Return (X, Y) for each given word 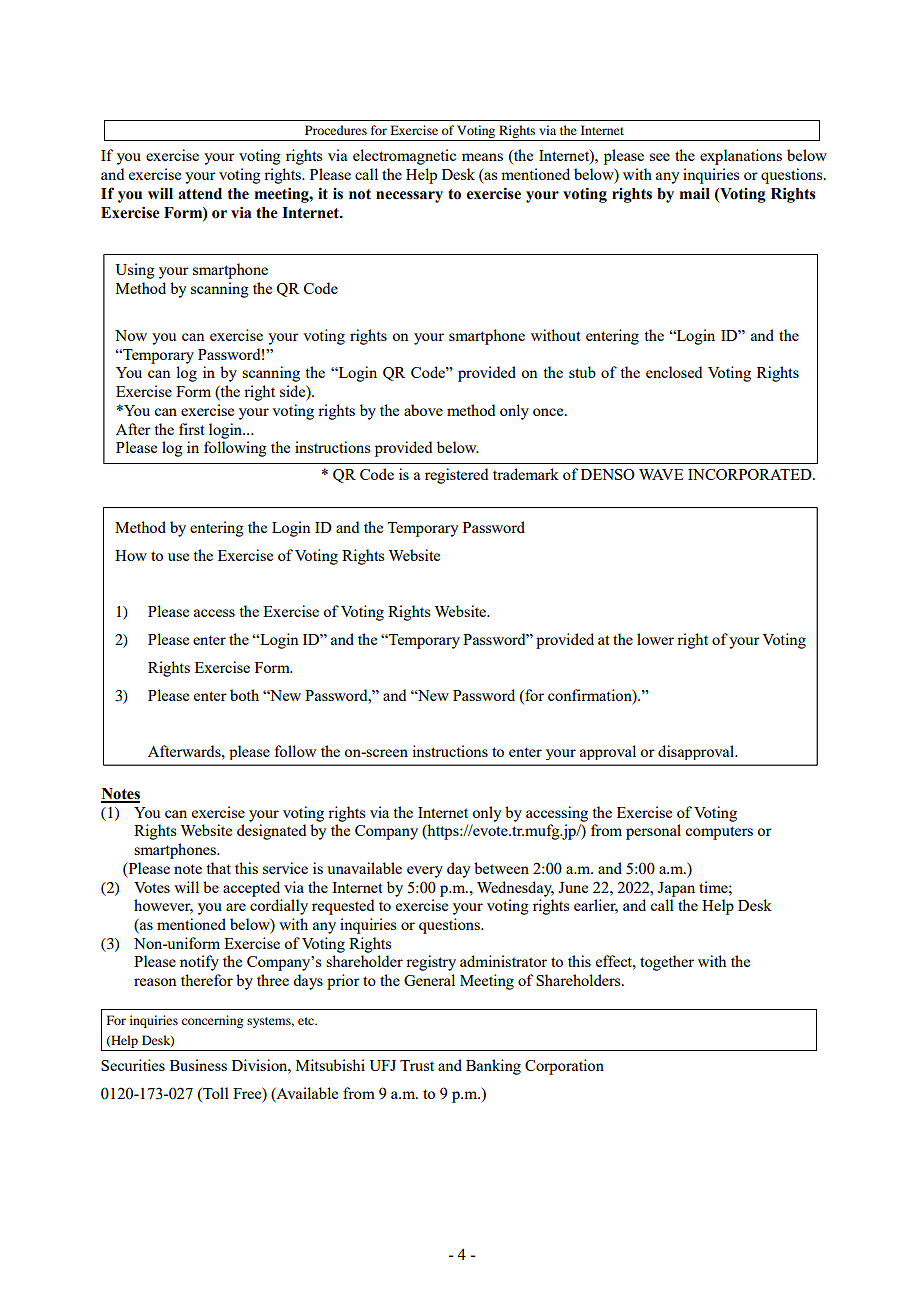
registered (456, 476)
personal (653, 832)
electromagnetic (404, 157)
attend (200, 194)
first (192, 429)
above (423, 410)
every (425, 872)
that (218, 868)
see (660, 157)
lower (655, 639)
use (178, 557)
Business (198, 1065)
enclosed (674, 372)
